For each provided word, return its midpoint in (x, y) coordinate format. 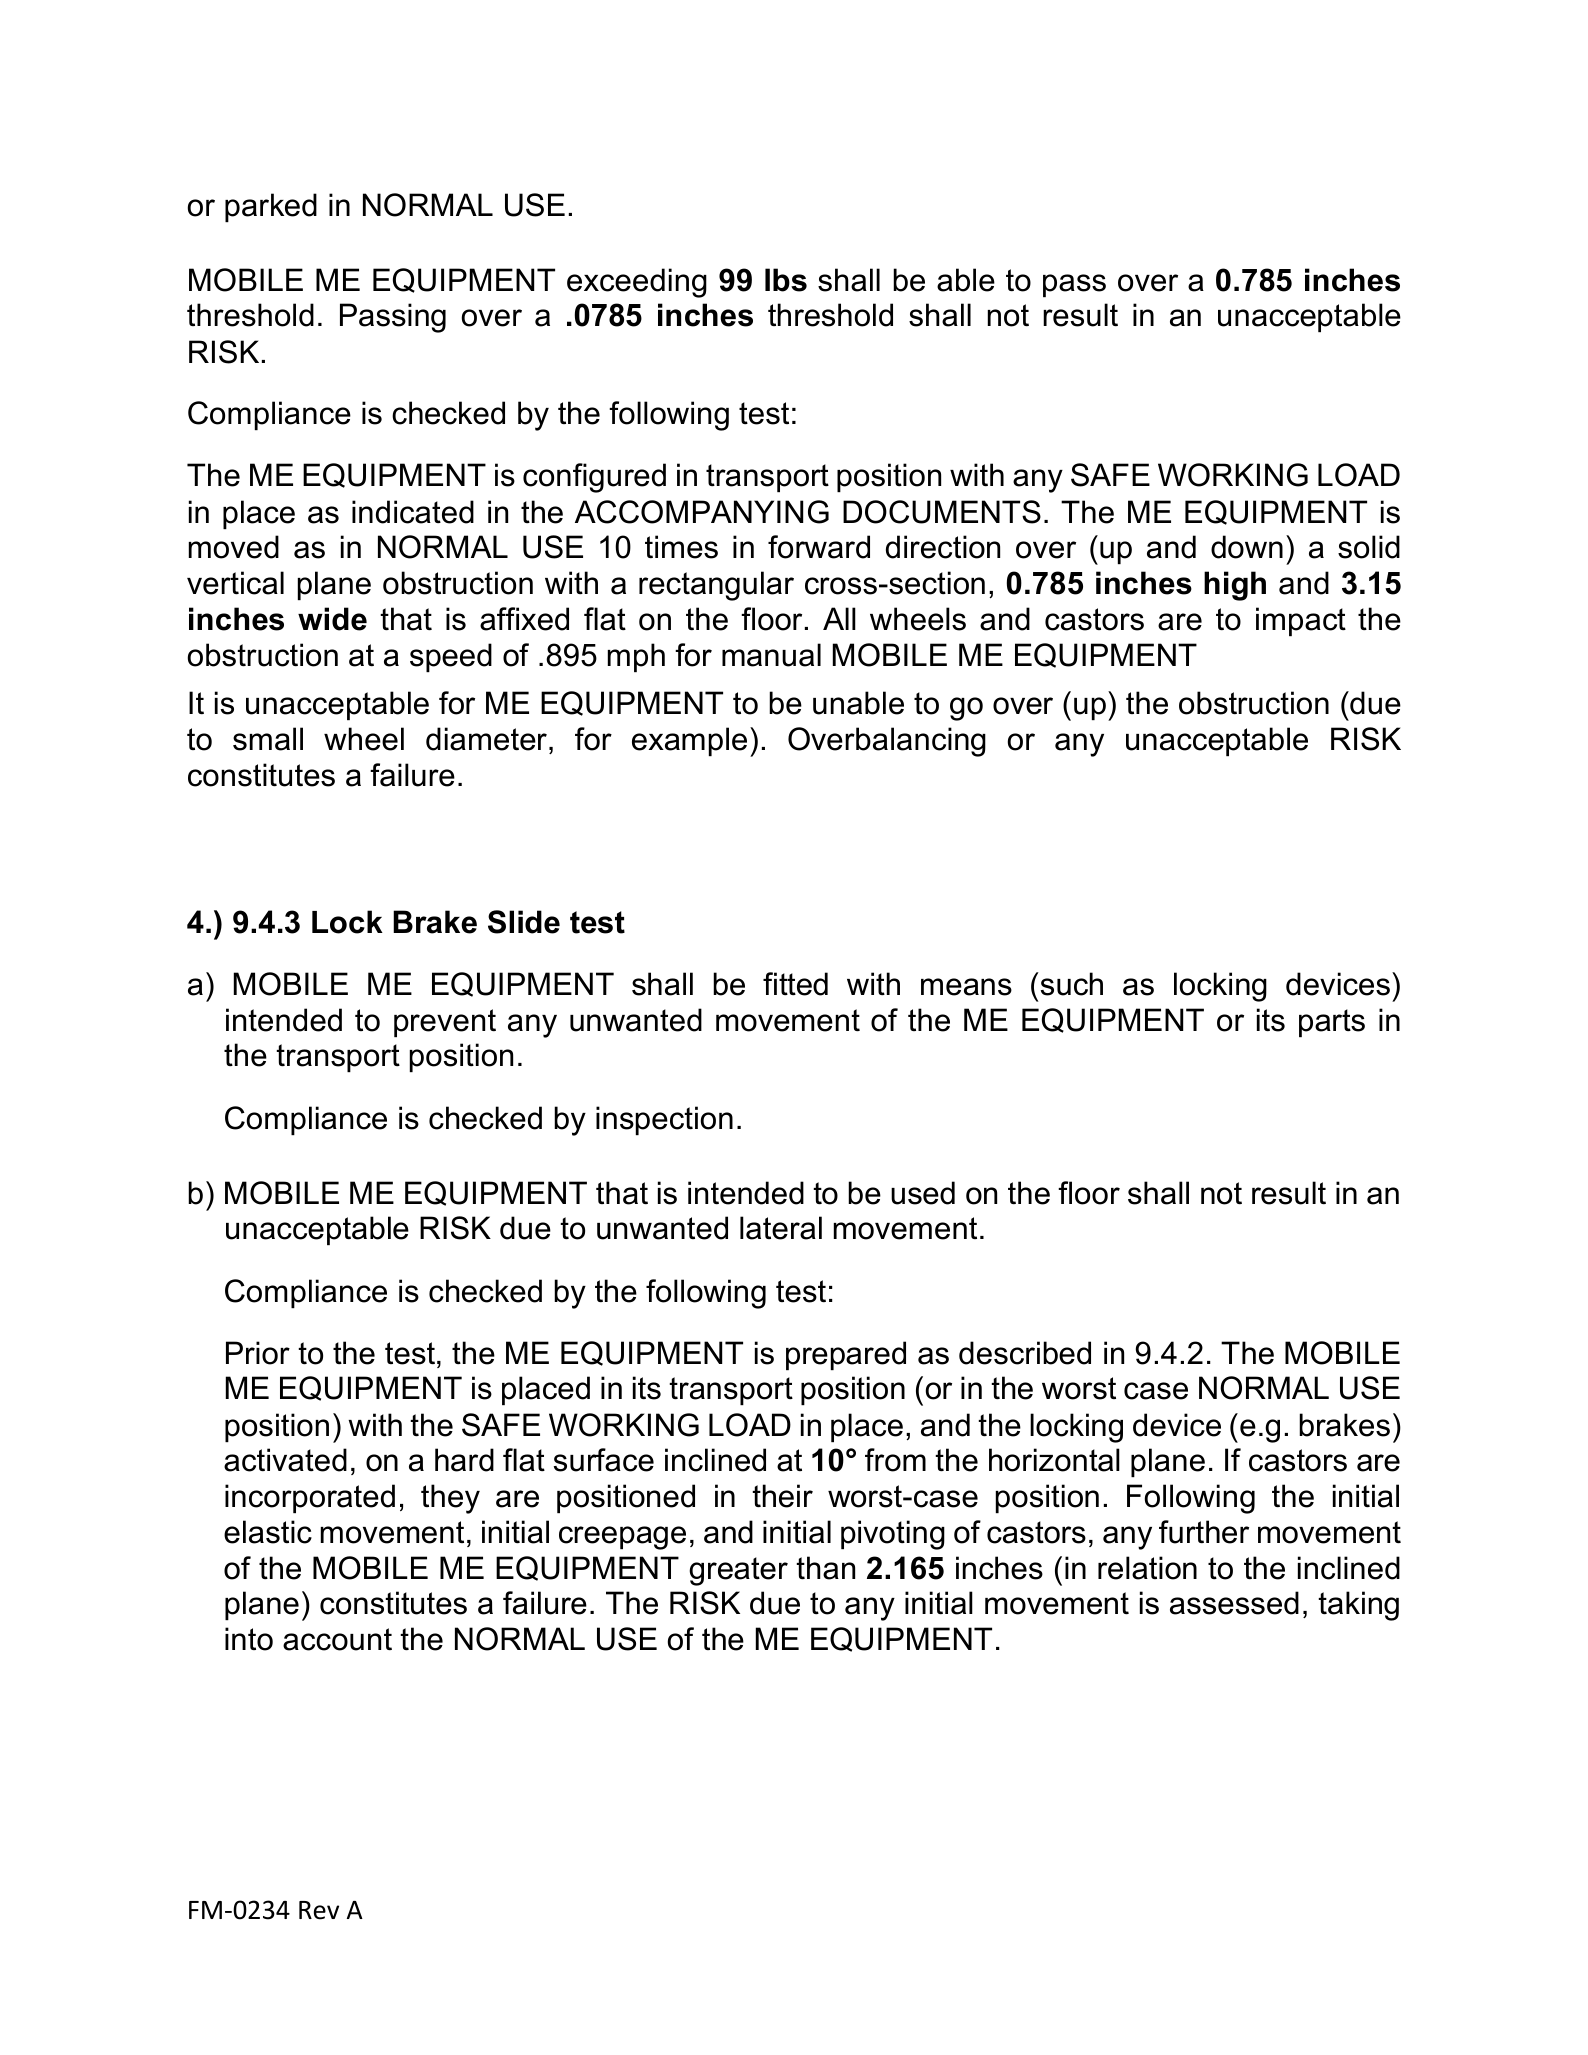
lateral (781, 1228)
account (337, 1639)
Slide (524, 922)
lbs (786, 280)
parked (271, 207)
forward (819, 547)
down (1247, 547)
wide (332, 619)
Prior (258, 1353)
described (1025, 1353)
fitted (795, 984)
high (1235, 586)
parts (1332, 1023)
